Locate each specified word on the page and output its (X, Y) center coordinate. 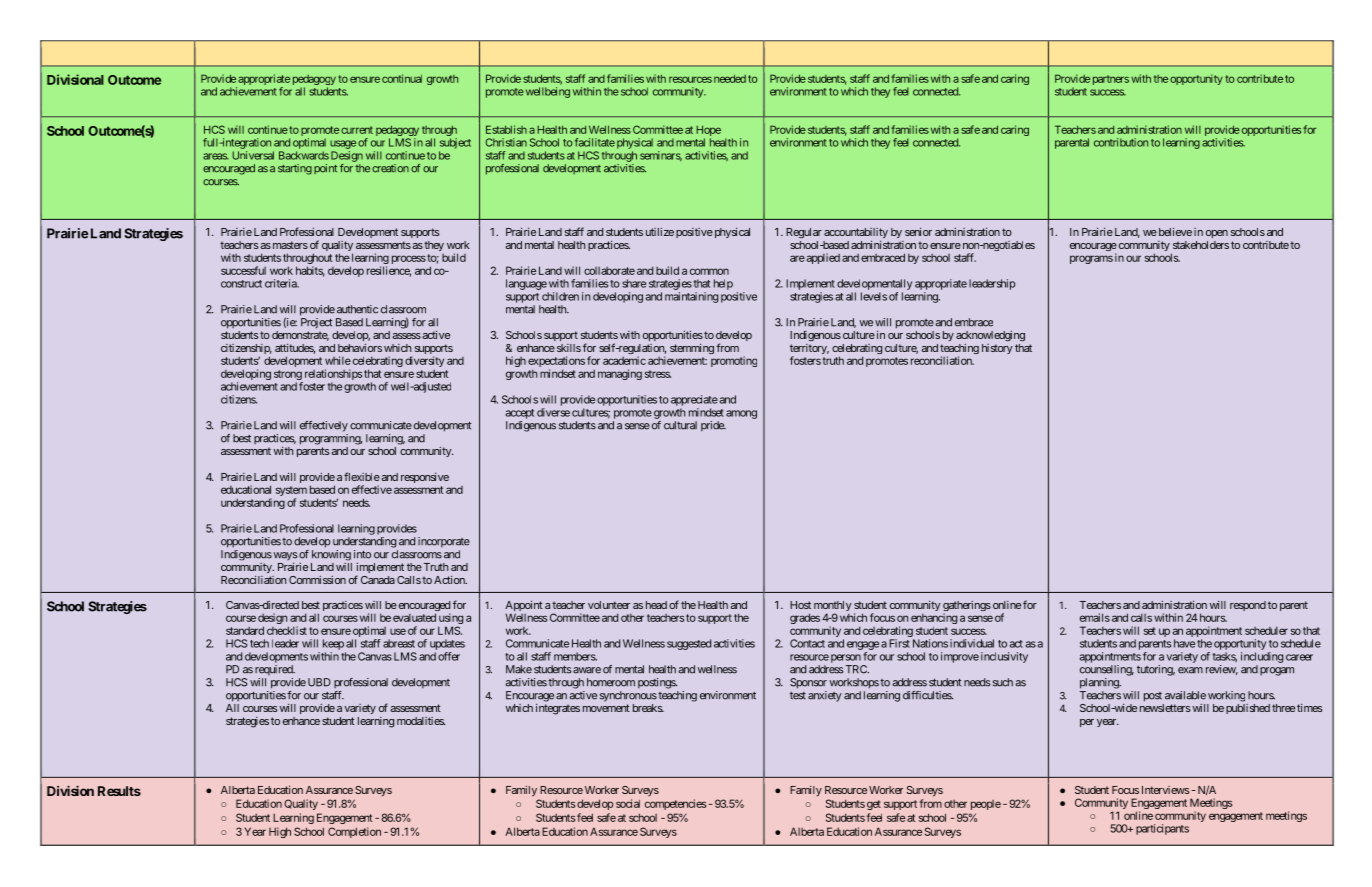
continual (402, 78)
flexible (362, 476)
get (874, 805)
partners (1111, 80)
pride (713, 426)
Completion (354, 832)
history (997, 349)
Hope (708, 130)
